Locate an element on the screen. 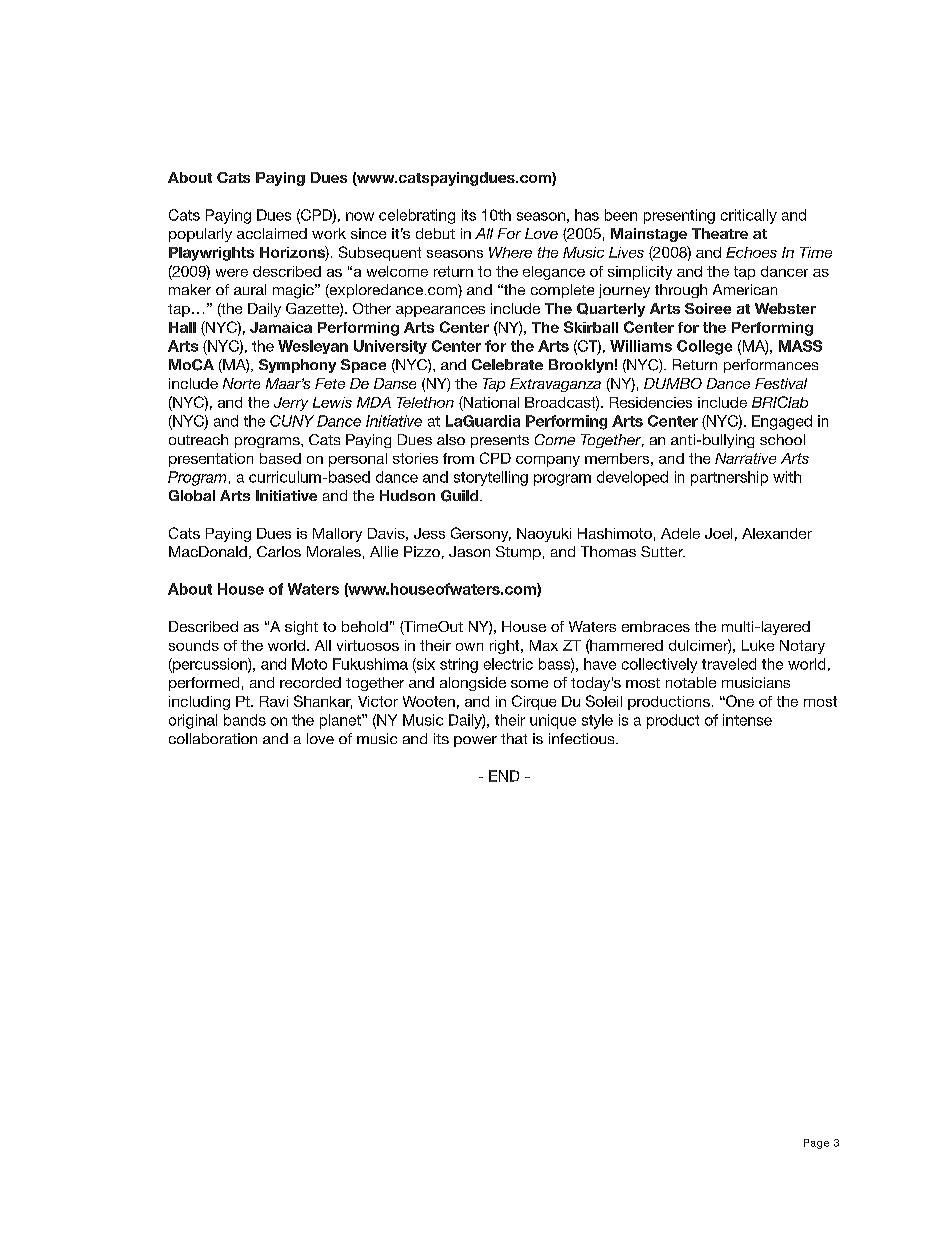  Engaged is located at coordinates (782, 422).
